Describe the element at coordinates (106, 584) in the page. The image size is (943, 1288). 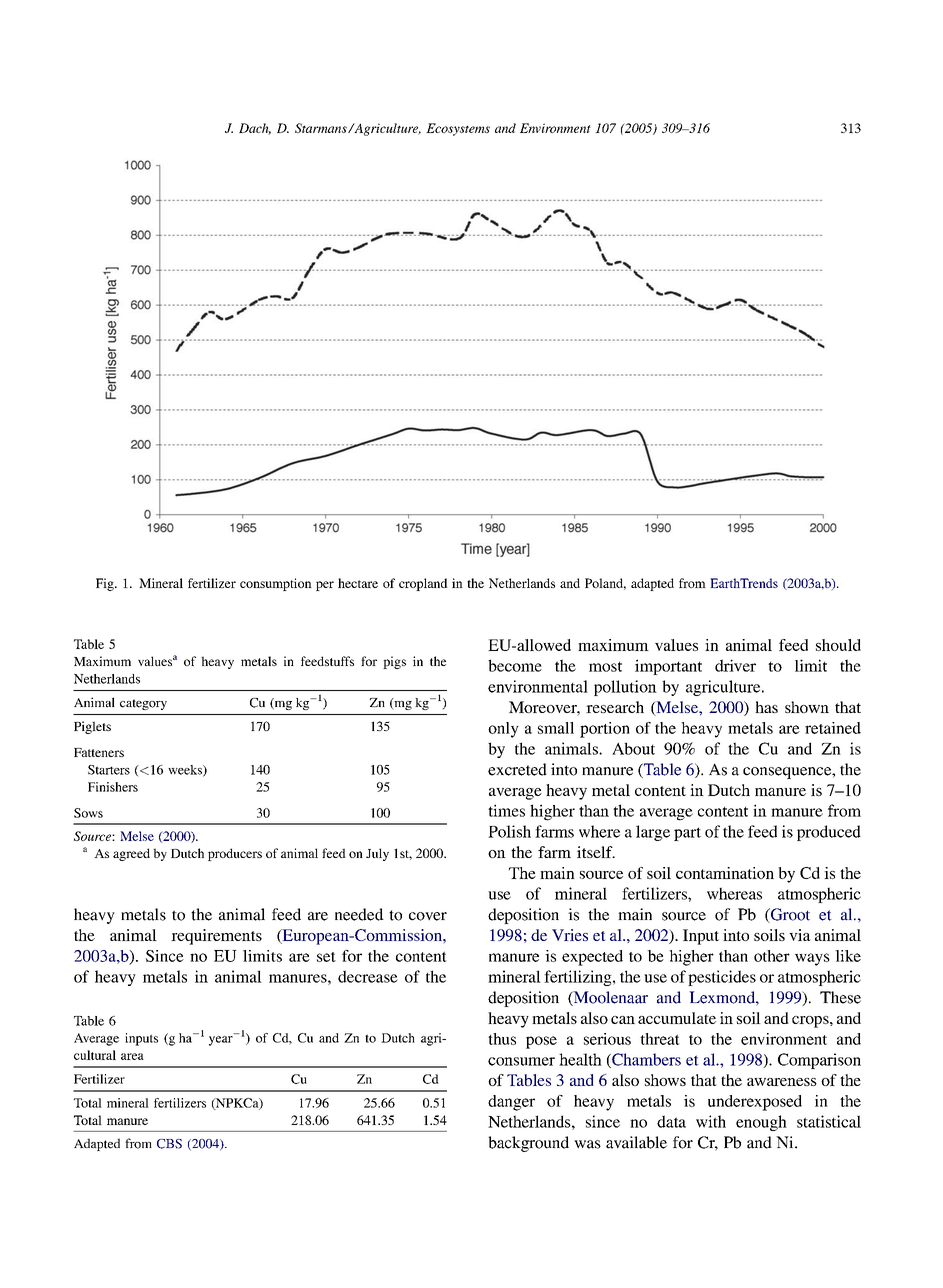
I see `Fig` at that location.
